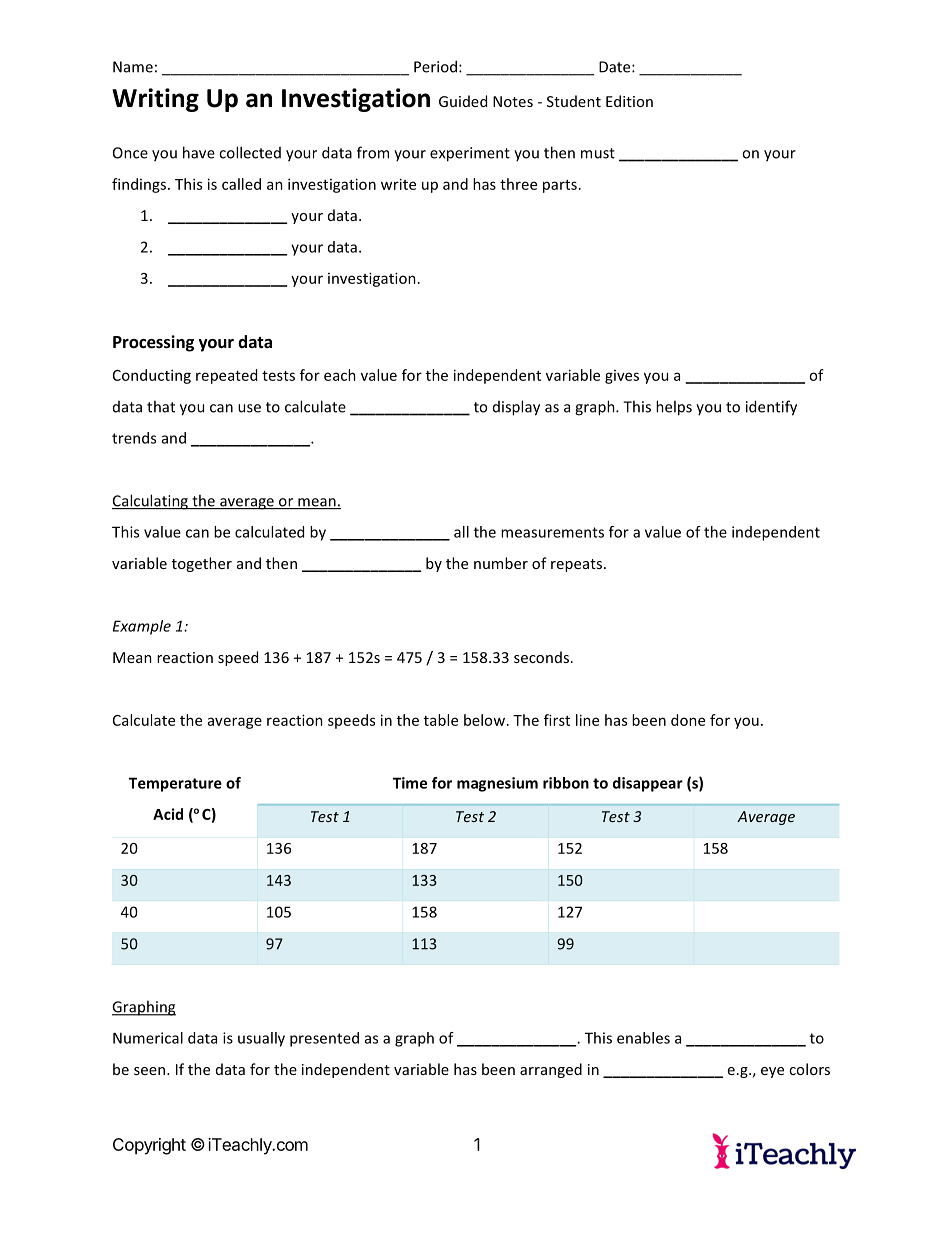 The height and width of the image is (1233, 952). Describe the element at coordinates (175, 784) in the image. I see `Temperature` at that location.
